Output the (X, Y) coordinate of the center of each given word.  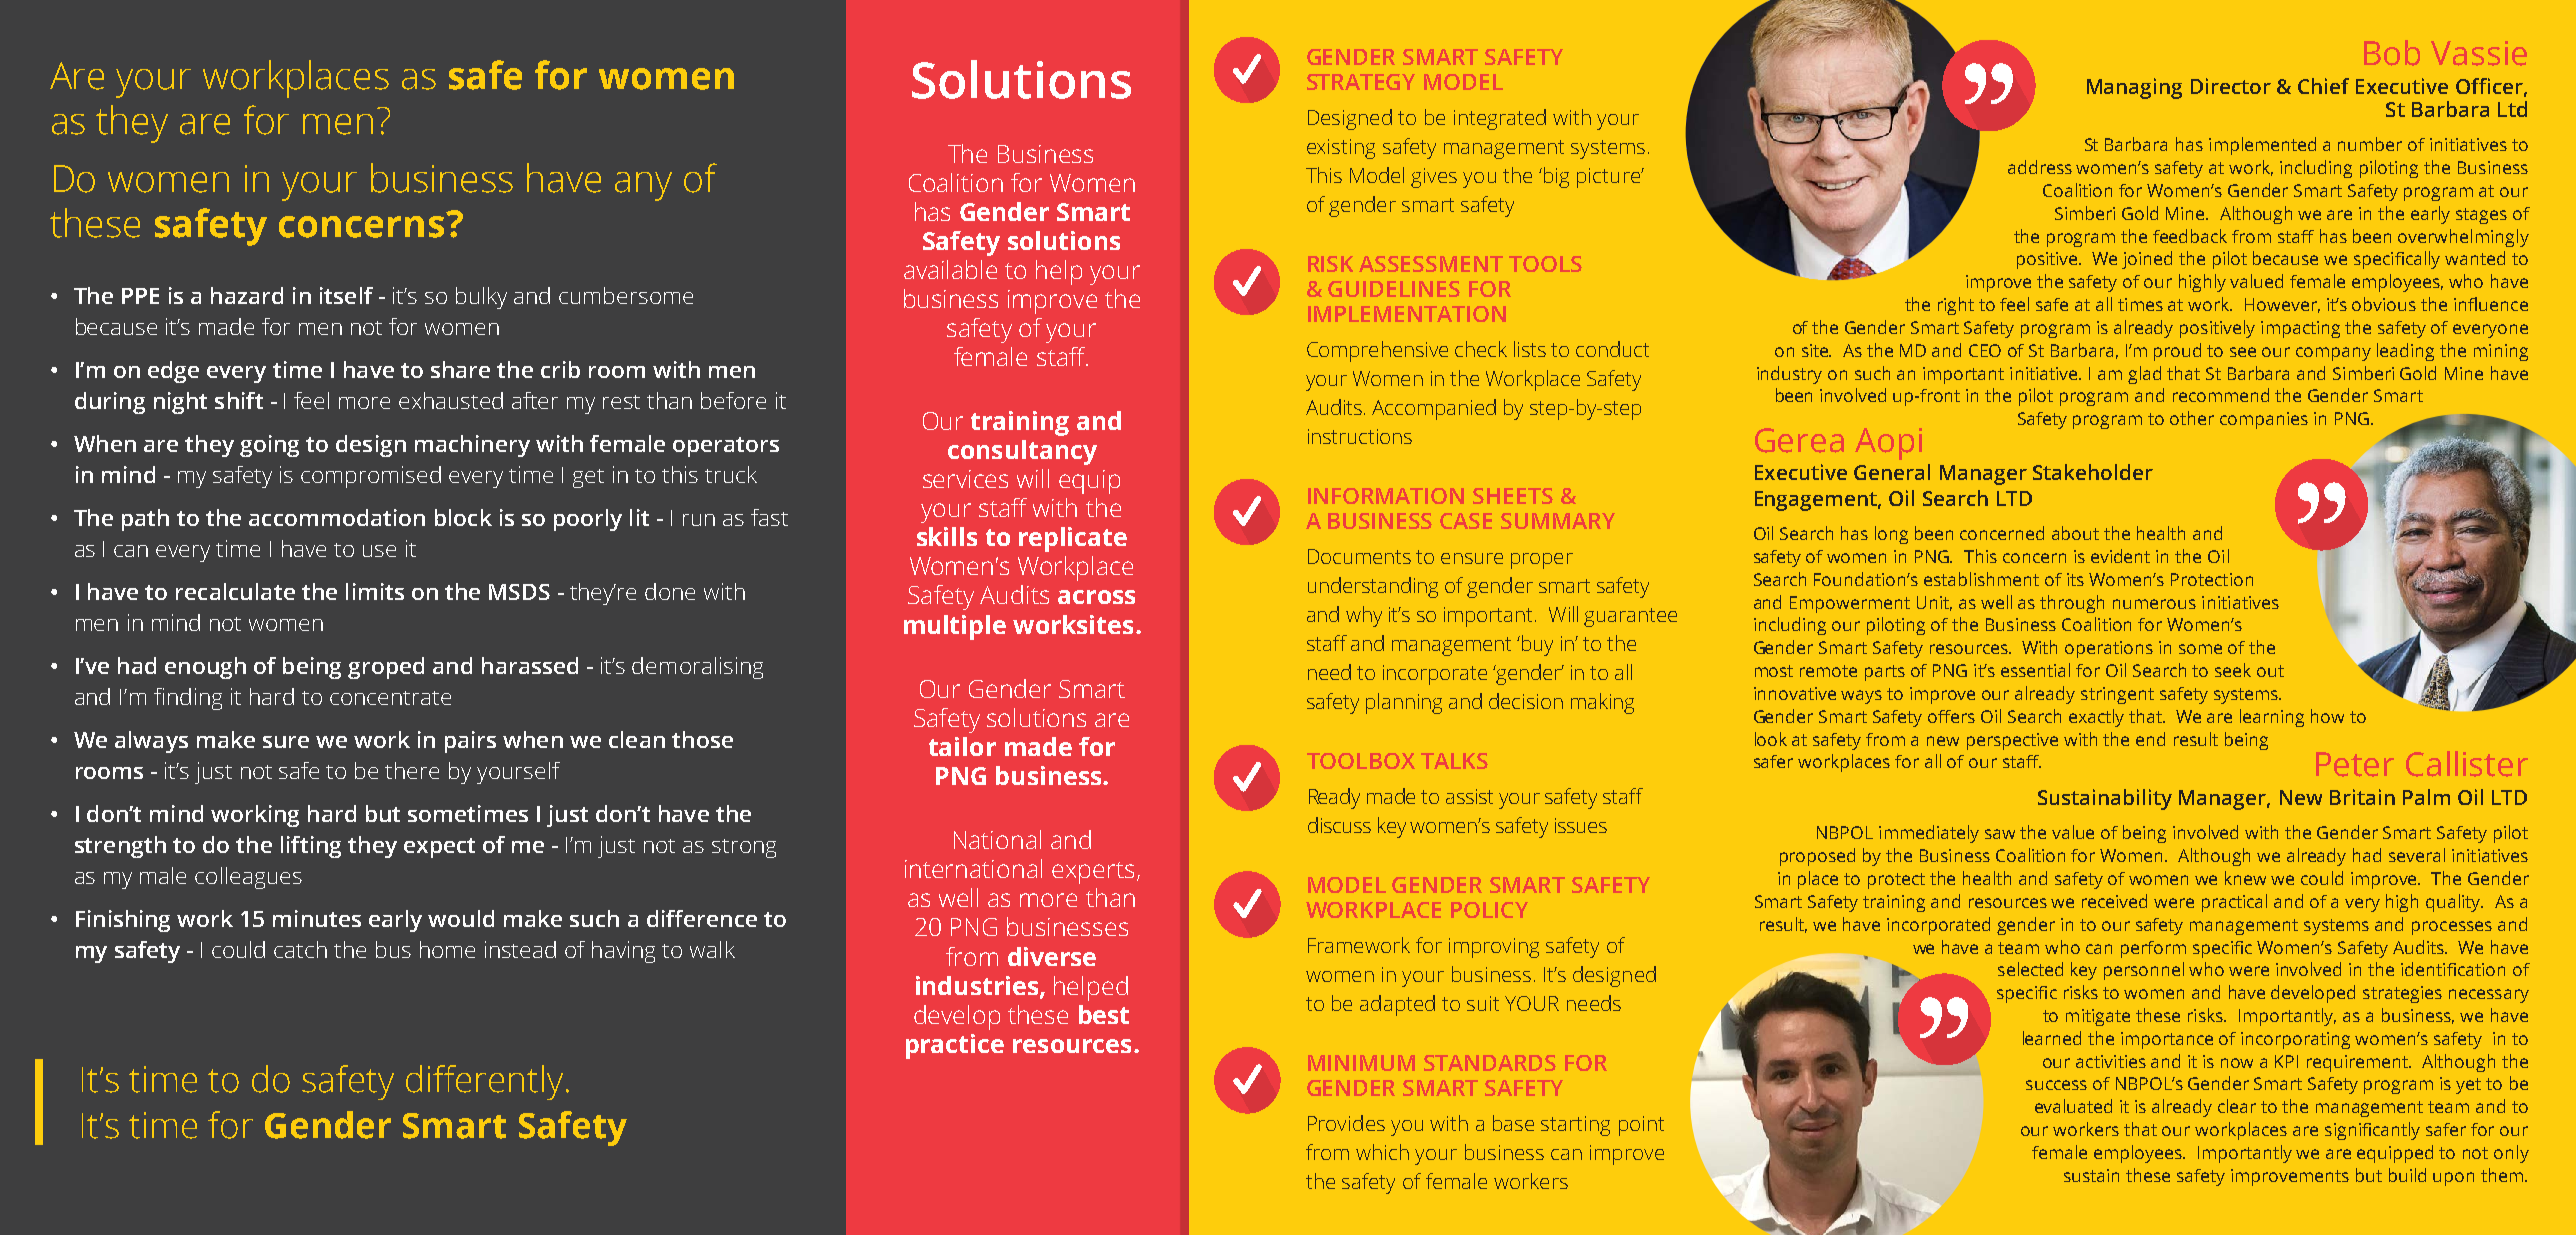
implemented (2262, 146)
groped (386, 668)
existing (1341, 149)
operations (2109, 649)
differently (484, 1082)
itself (346, 295)
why (1364, 616)
